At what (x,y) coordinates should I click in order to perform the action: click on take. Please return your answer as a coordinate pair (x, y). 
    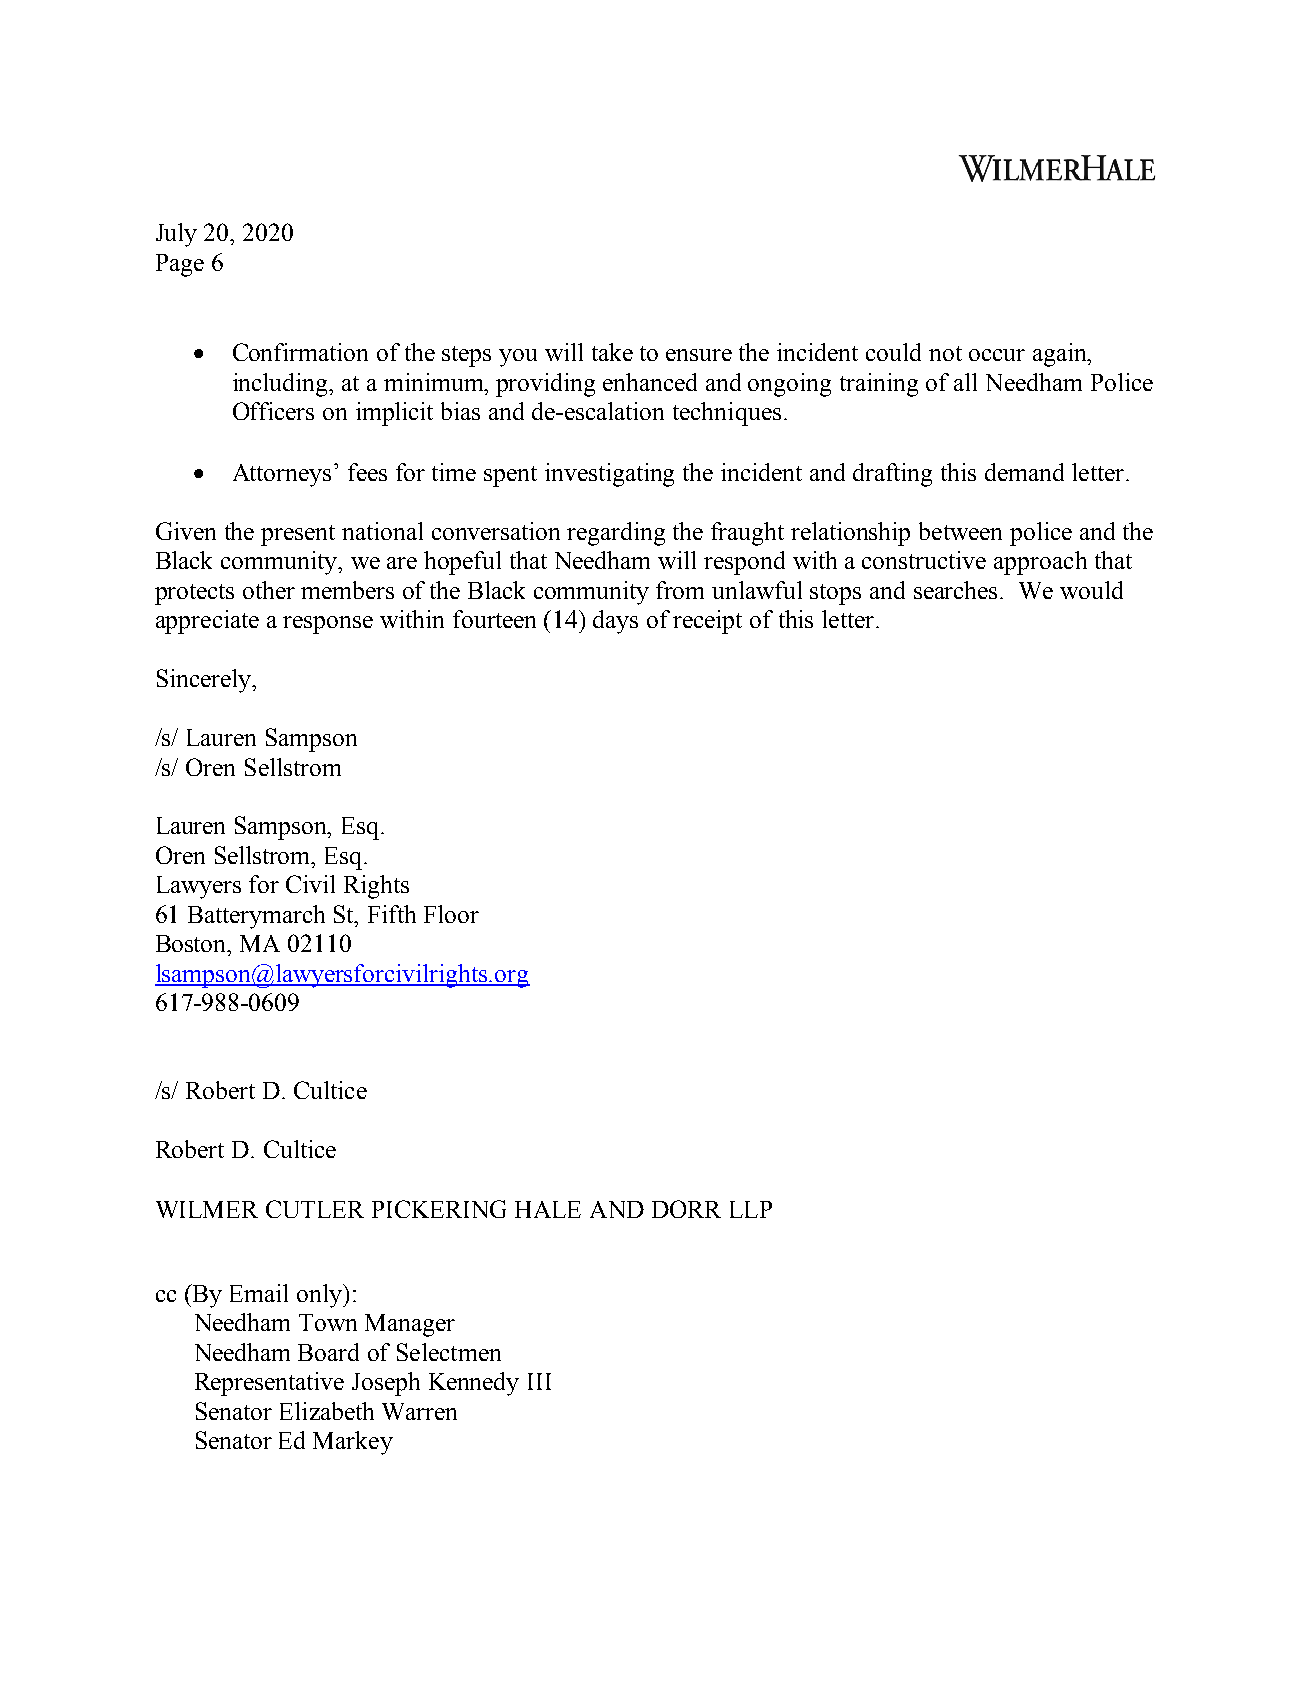
    Looking at the image, I should click on (612, 352).
